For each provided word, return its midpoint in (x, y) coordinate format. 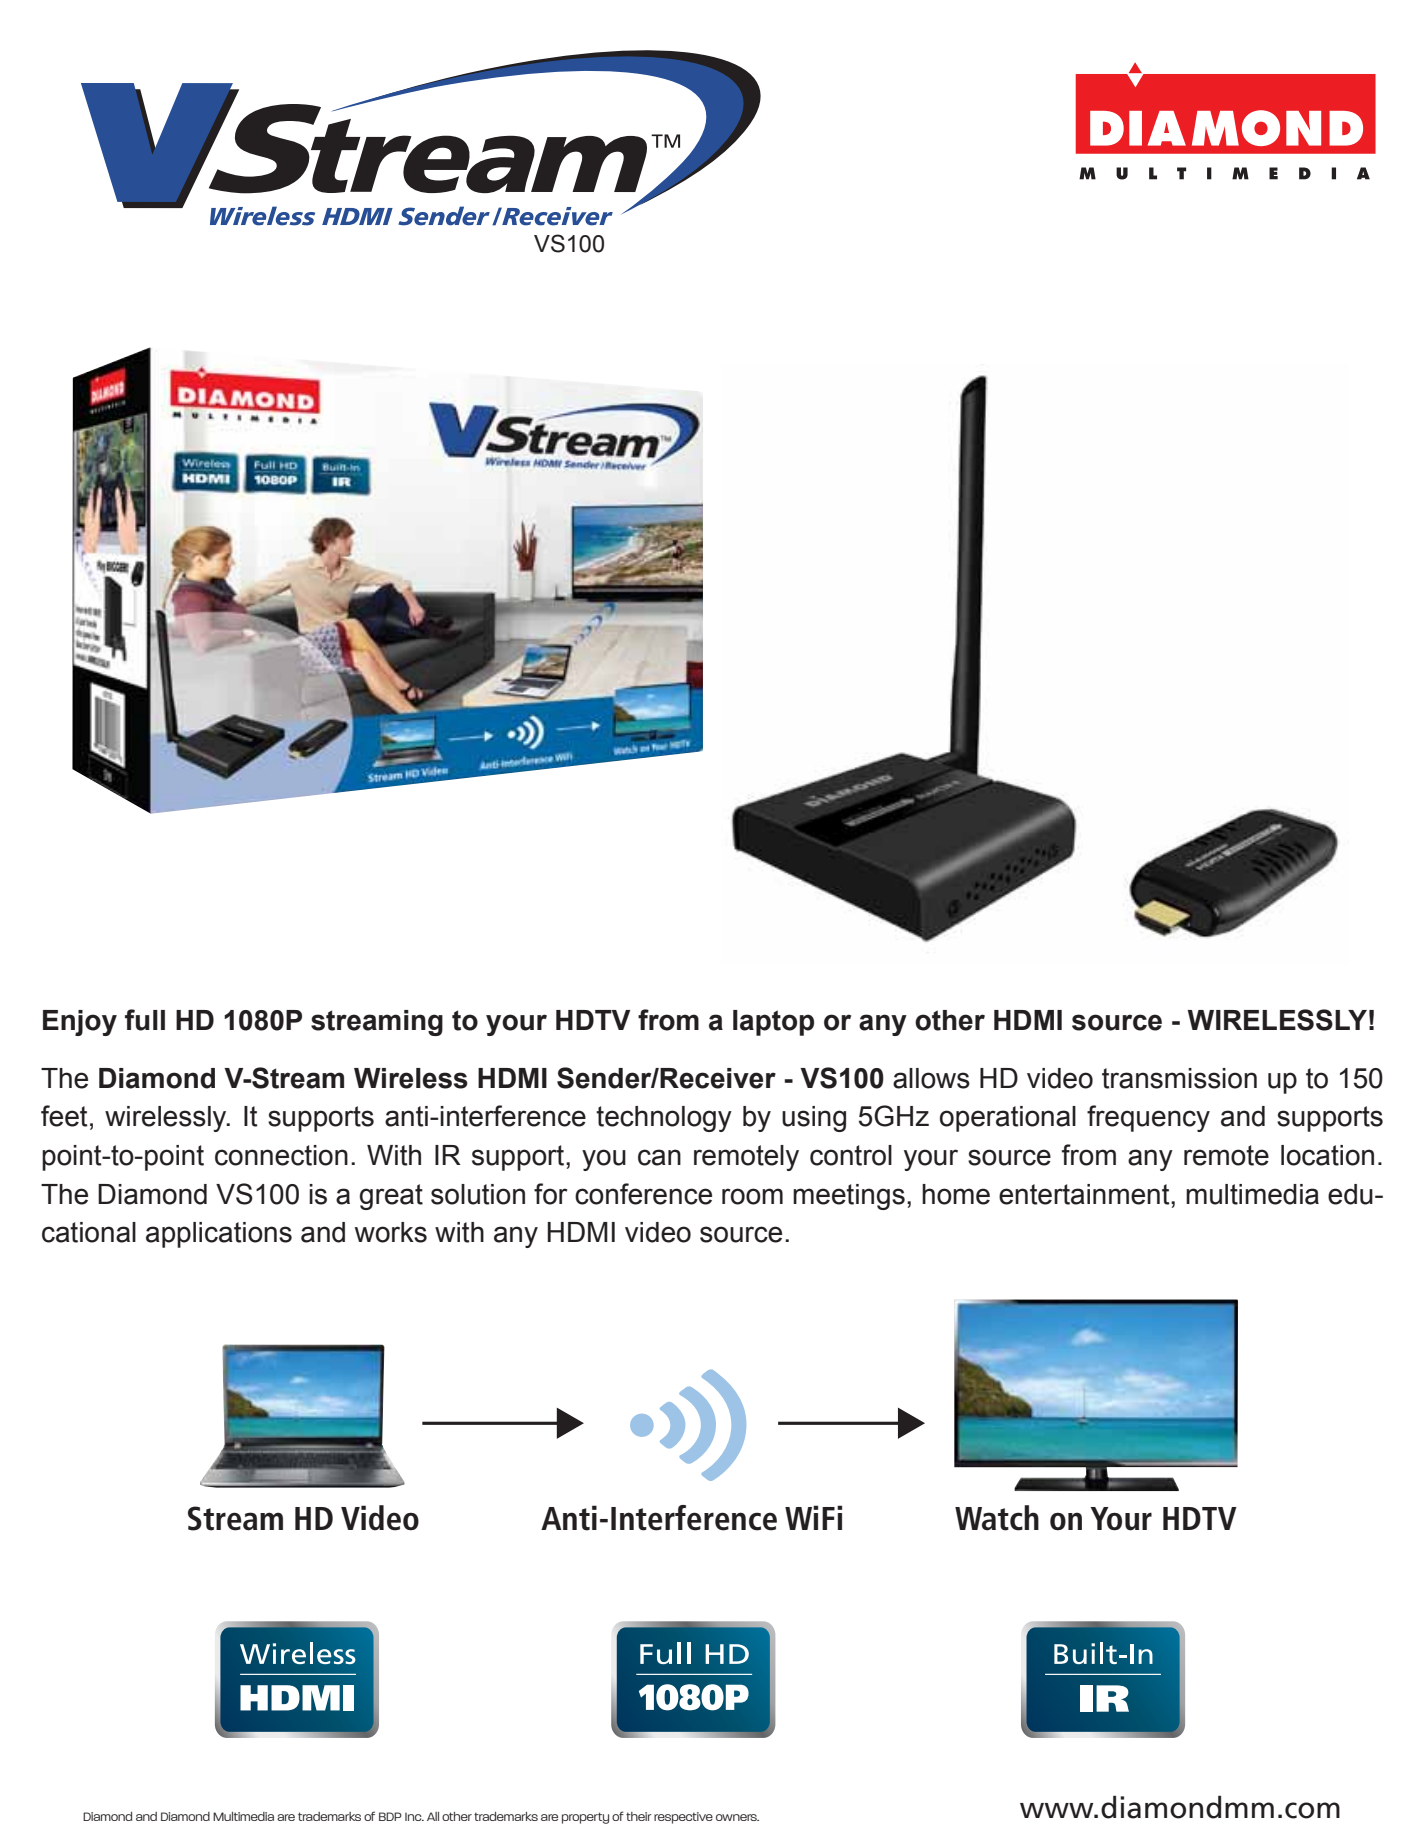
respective (683, 1818)
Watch (997, 1518)
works (391, 1232)
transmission (1179, 1078)
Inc (414, 1817)
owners (737, 1817)
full (145, 1020)
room (752, 1196)
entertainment (1085, 1194)
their (639, 1816)
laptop (773, 1023)
